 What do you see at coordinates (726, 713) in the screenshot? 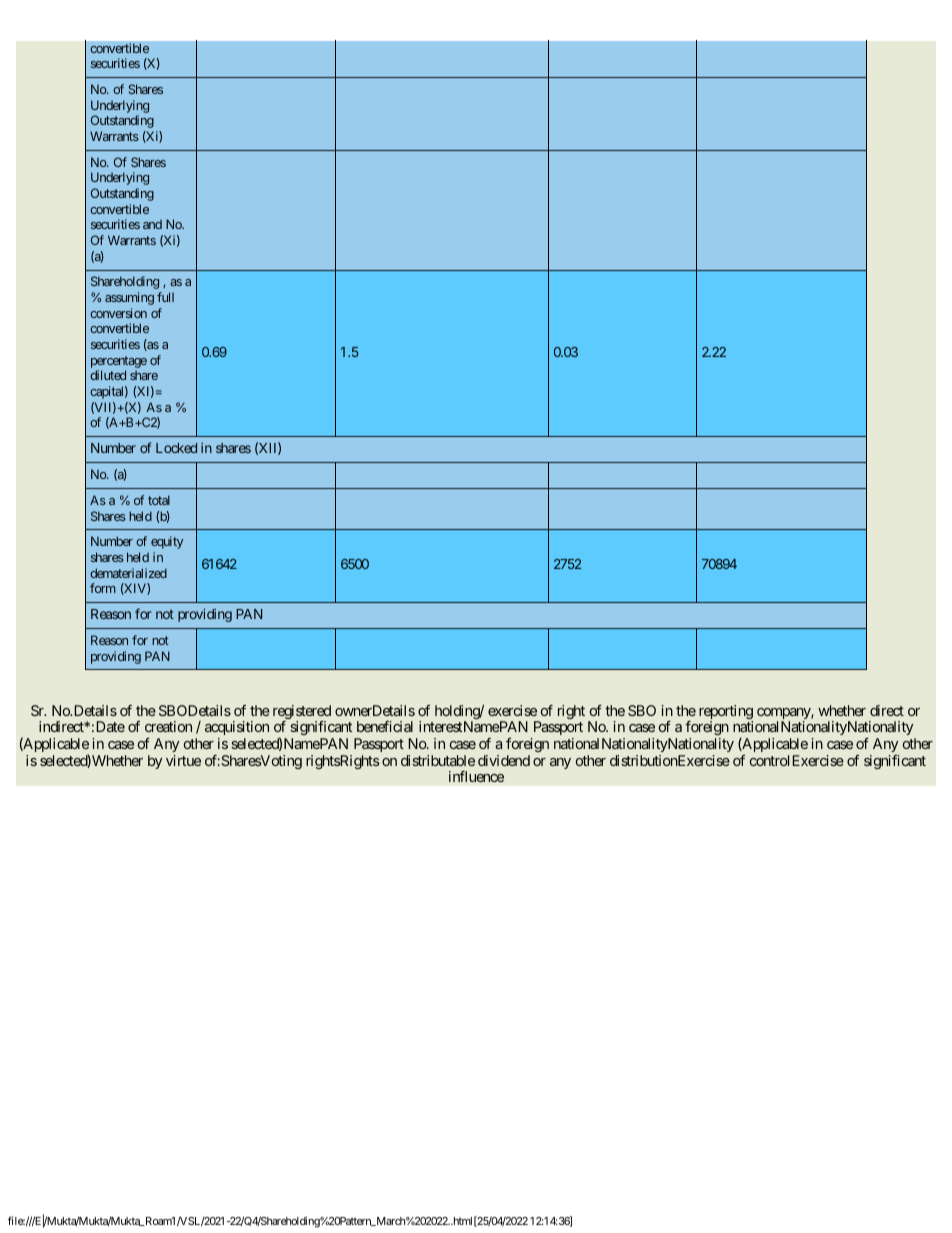
I see `reporting` at bounding box center [726, 713].
